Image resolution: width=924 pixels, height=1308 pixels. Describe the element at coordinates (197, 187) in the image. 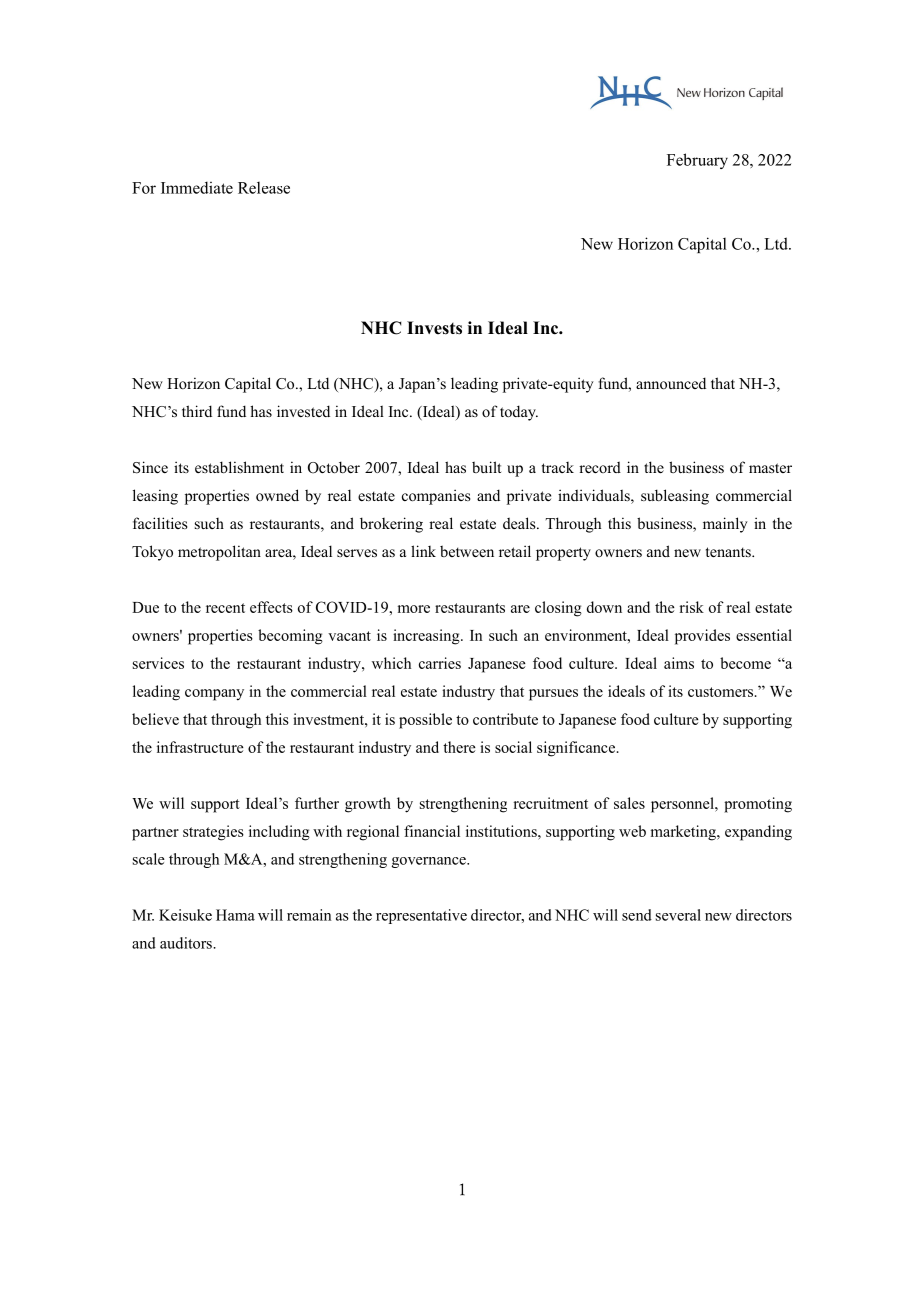

I see `Immediate` at that location.
